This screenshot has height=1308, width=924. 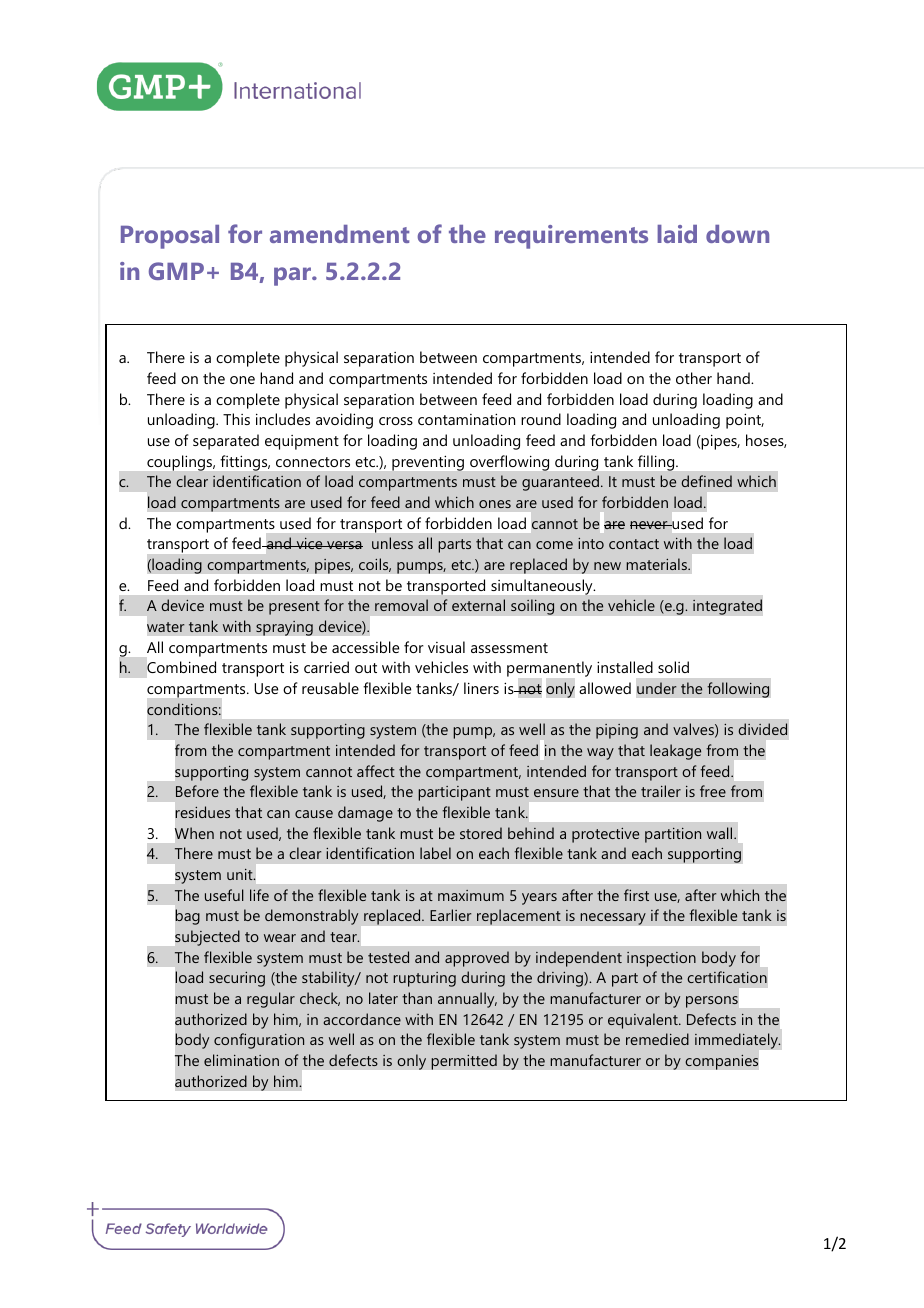 What do you see at coordinates (694, 378) in the screenshot?
I see `other` at bounding box center [694, 378].
